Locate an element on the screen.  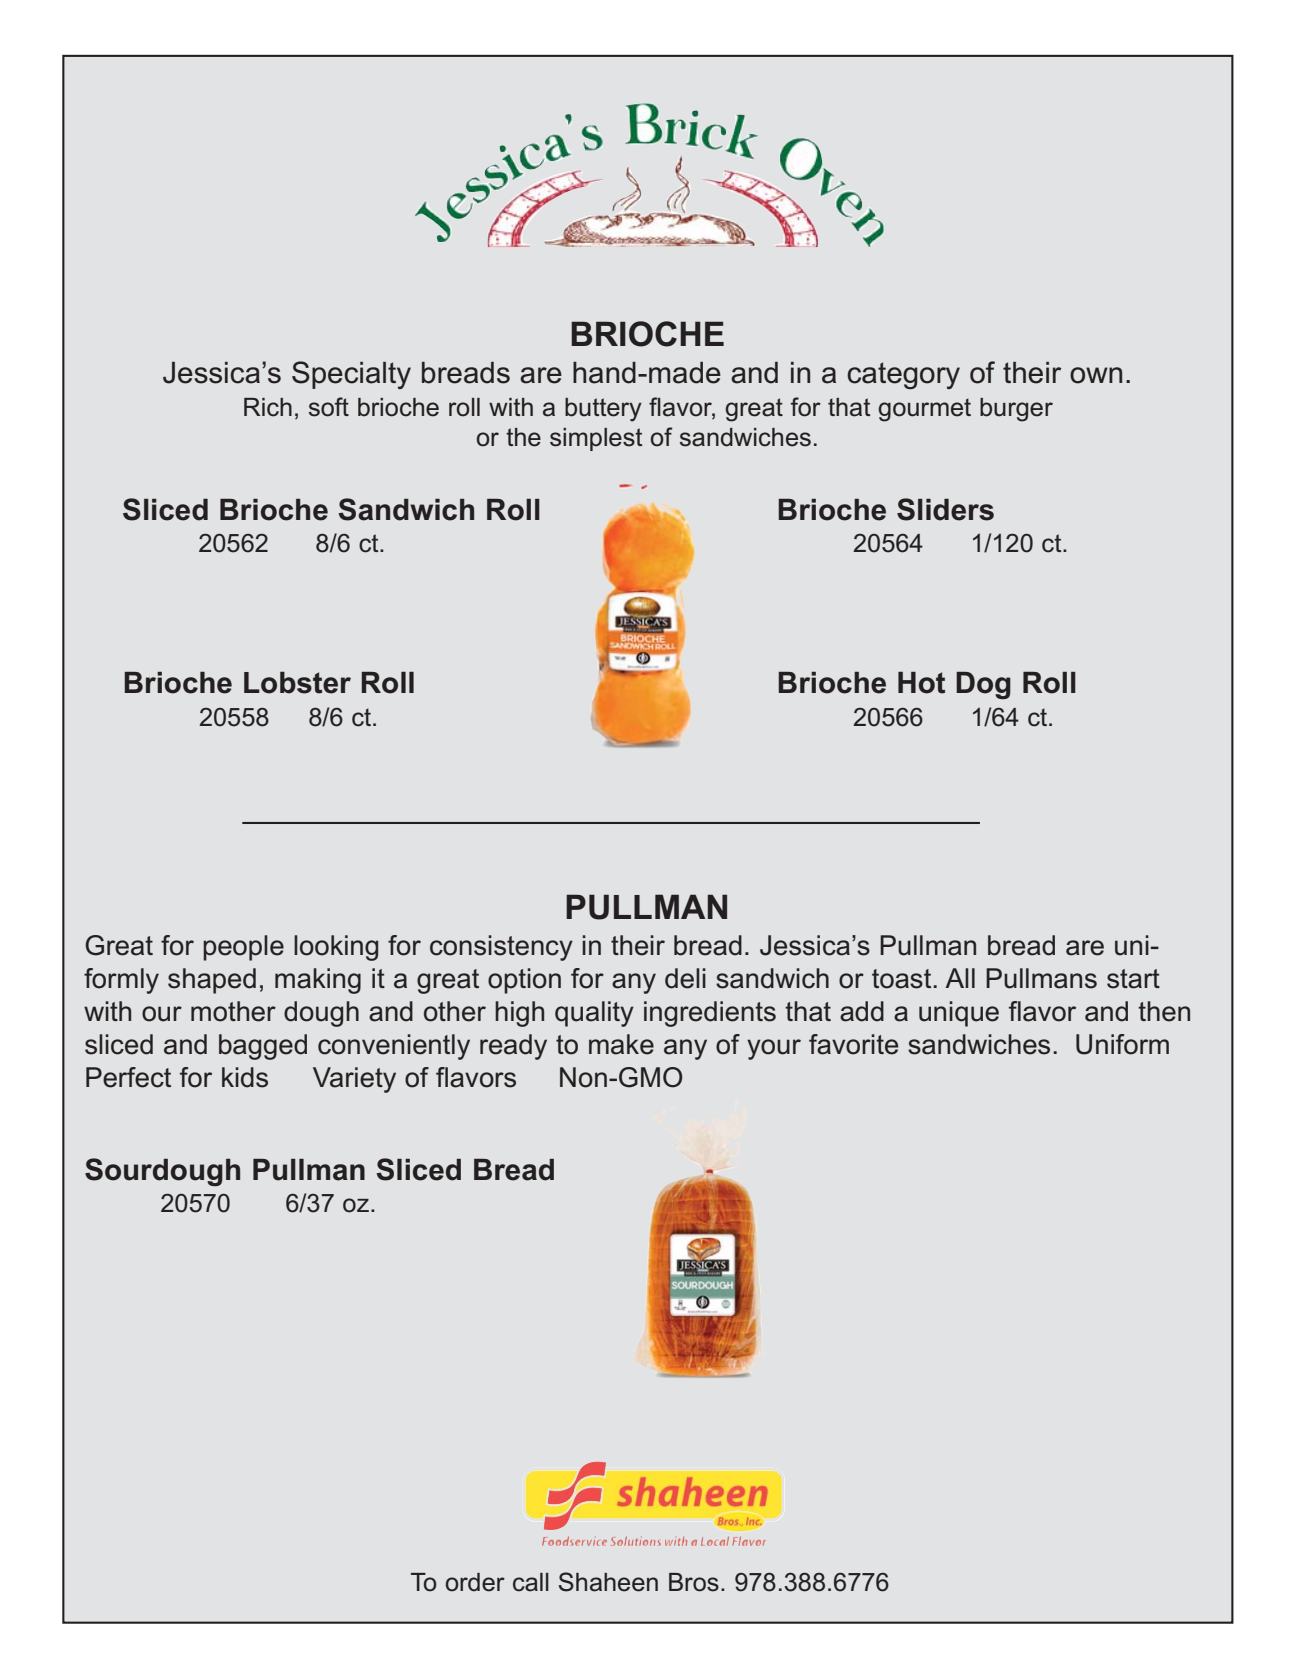
Hot is located at coordinates (921, 683).
